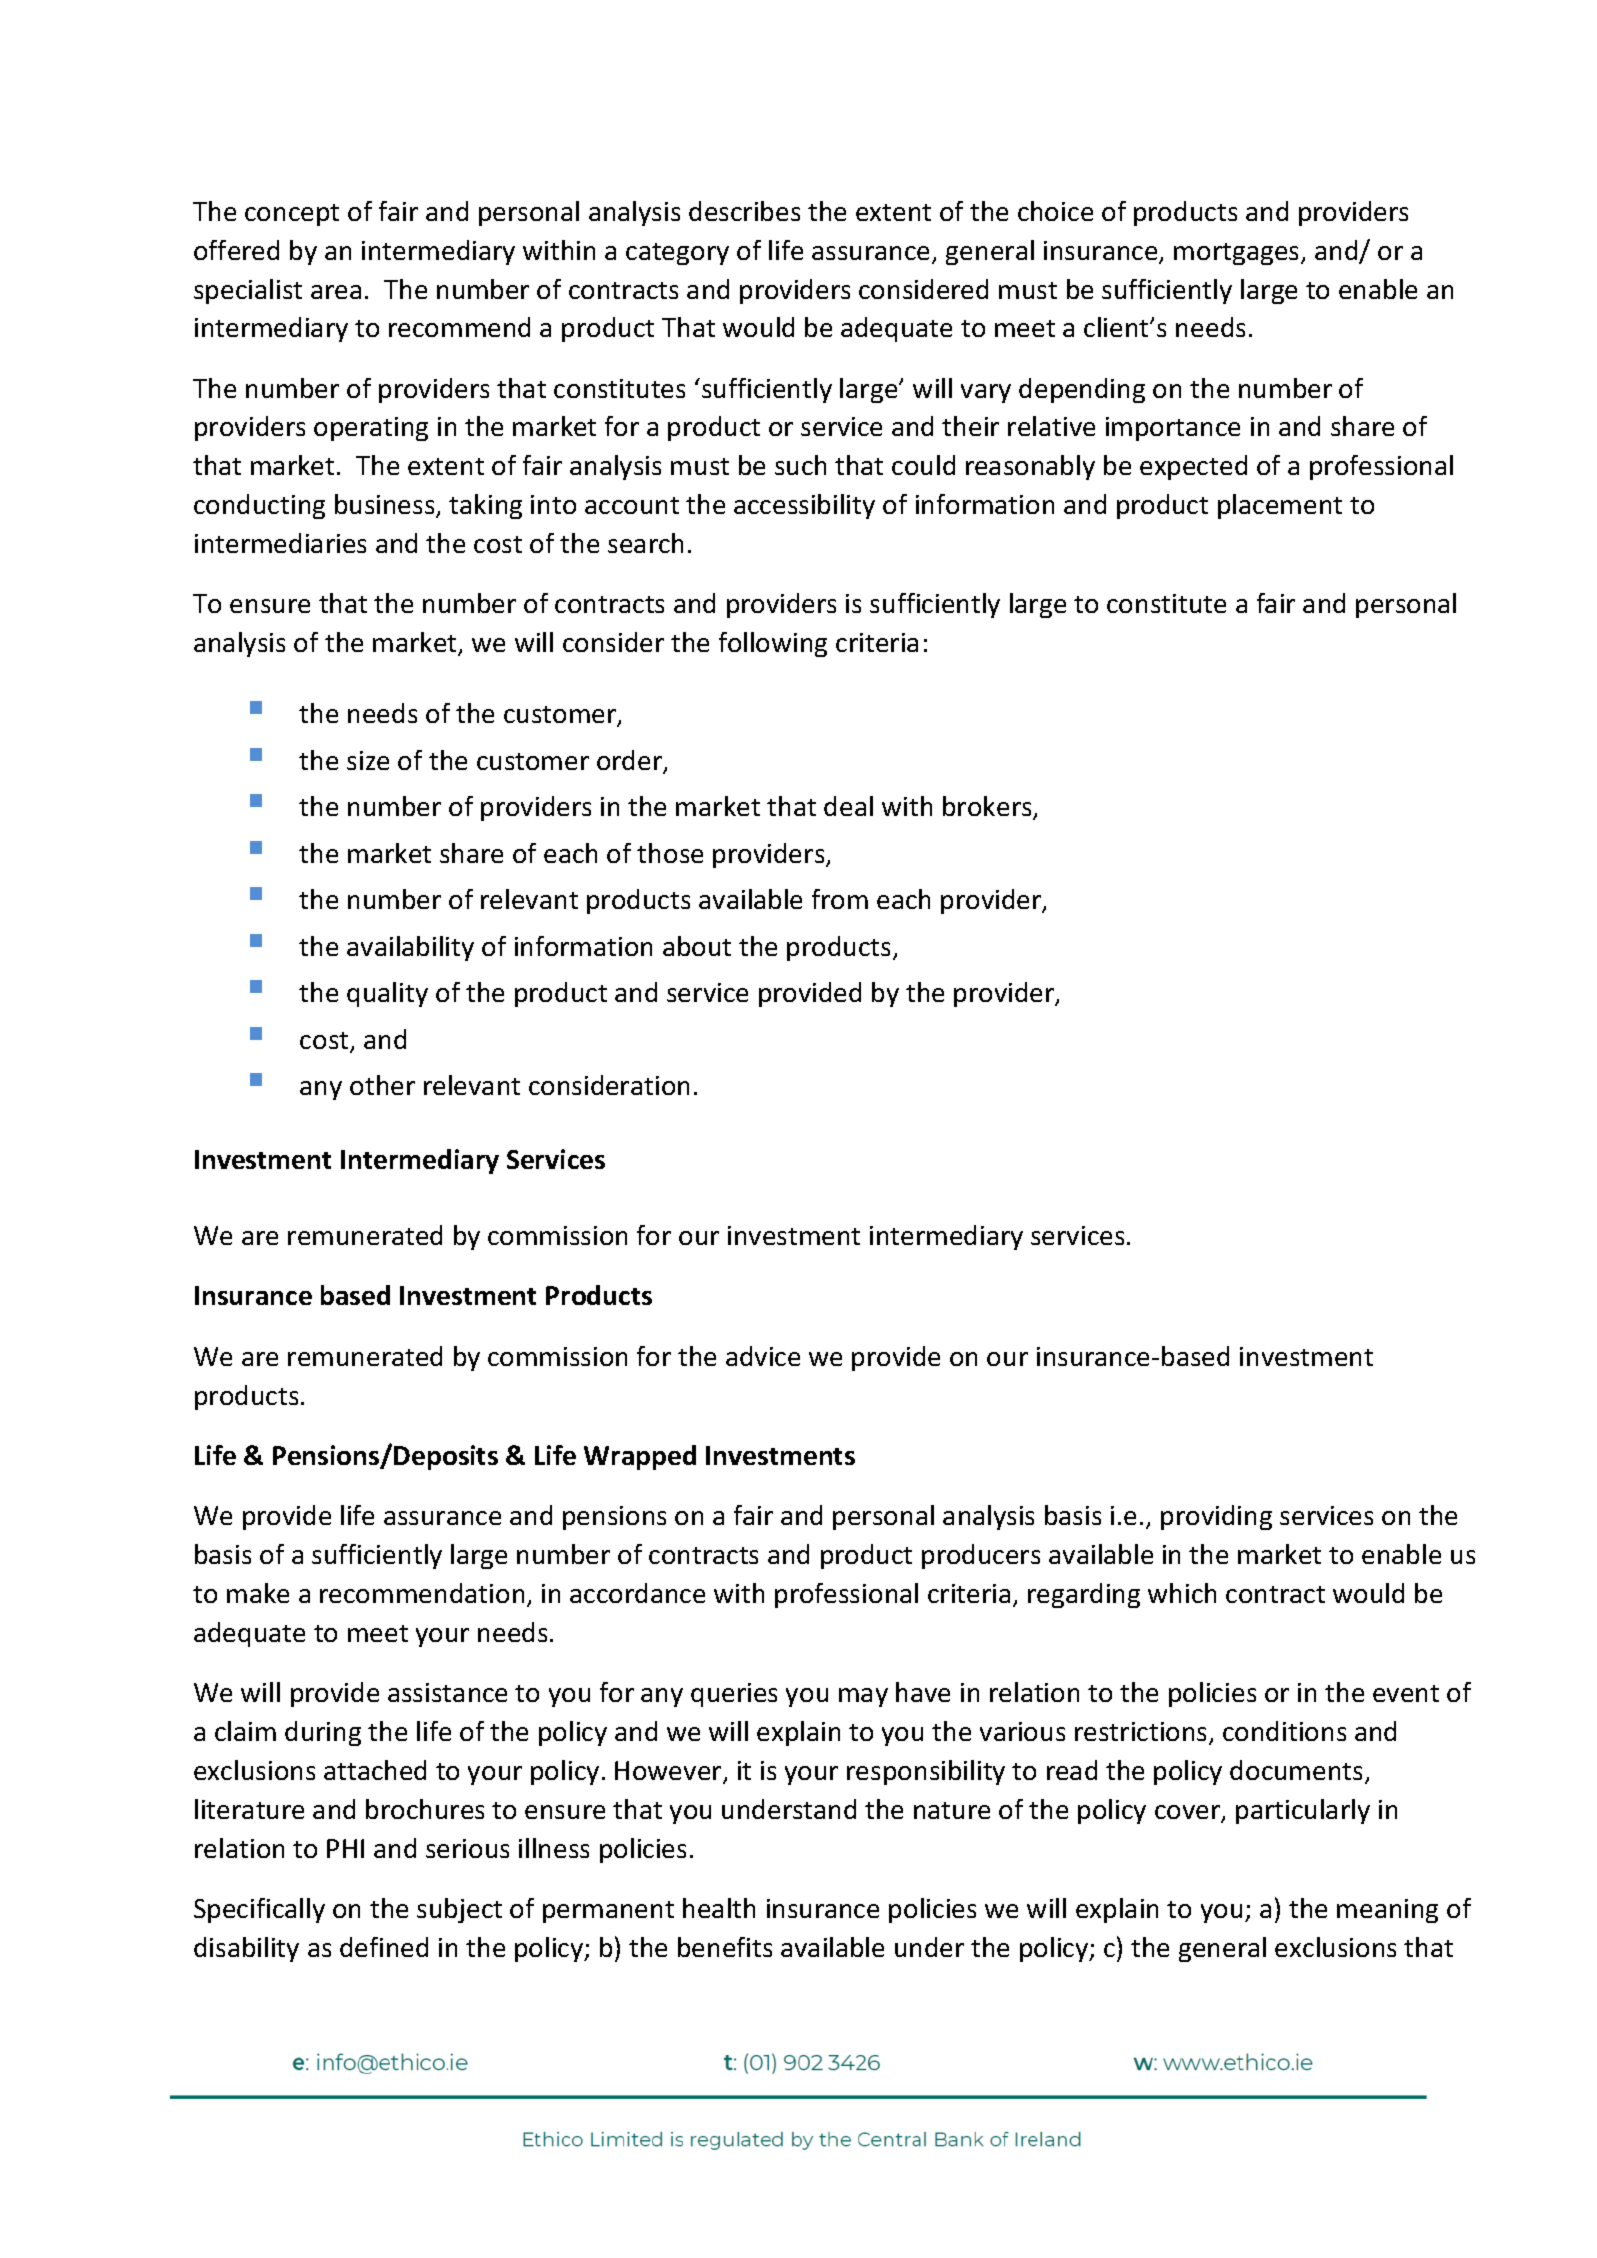  What do you see at coordinates (697, 946) in the screenshot?
I see `about` at bounding box center [697, 946].
